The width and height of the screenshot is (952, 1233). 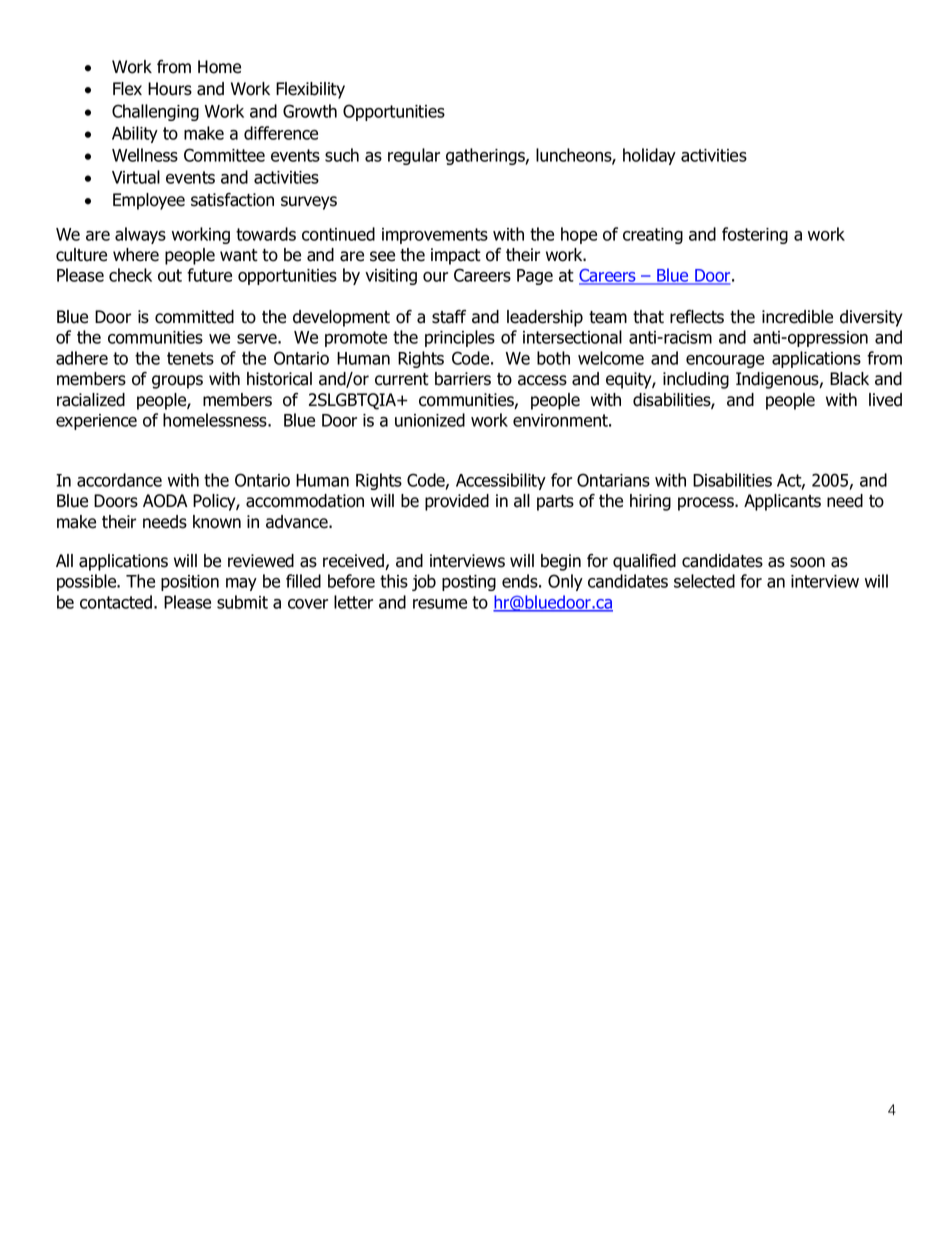 What do you see at coordinates (190, 583) in the screenshot?
I see `position` at bounding box center [190, 583].
